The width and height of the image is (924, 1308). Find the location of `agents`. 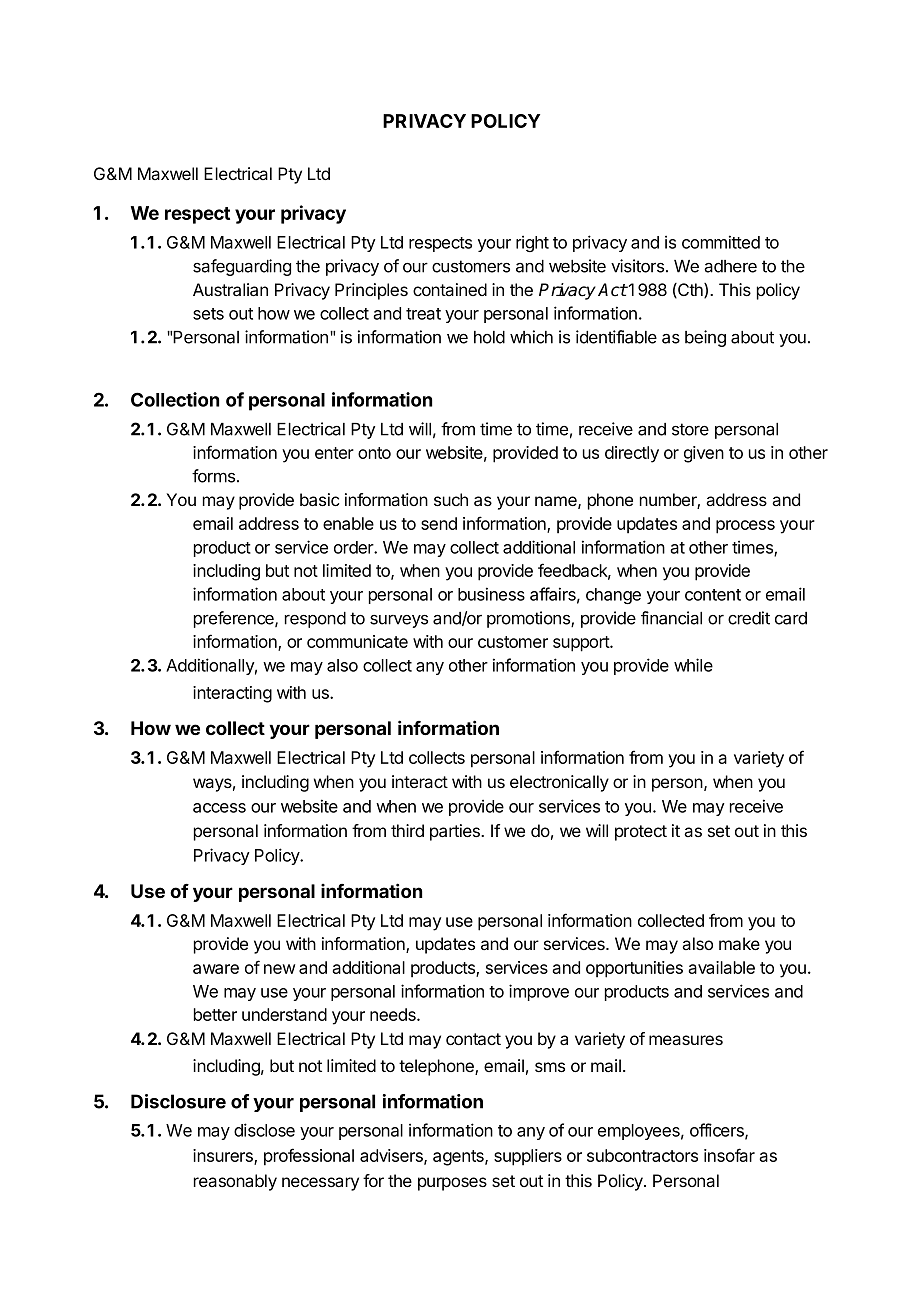

agents is located at coordinates (459, 1158).
